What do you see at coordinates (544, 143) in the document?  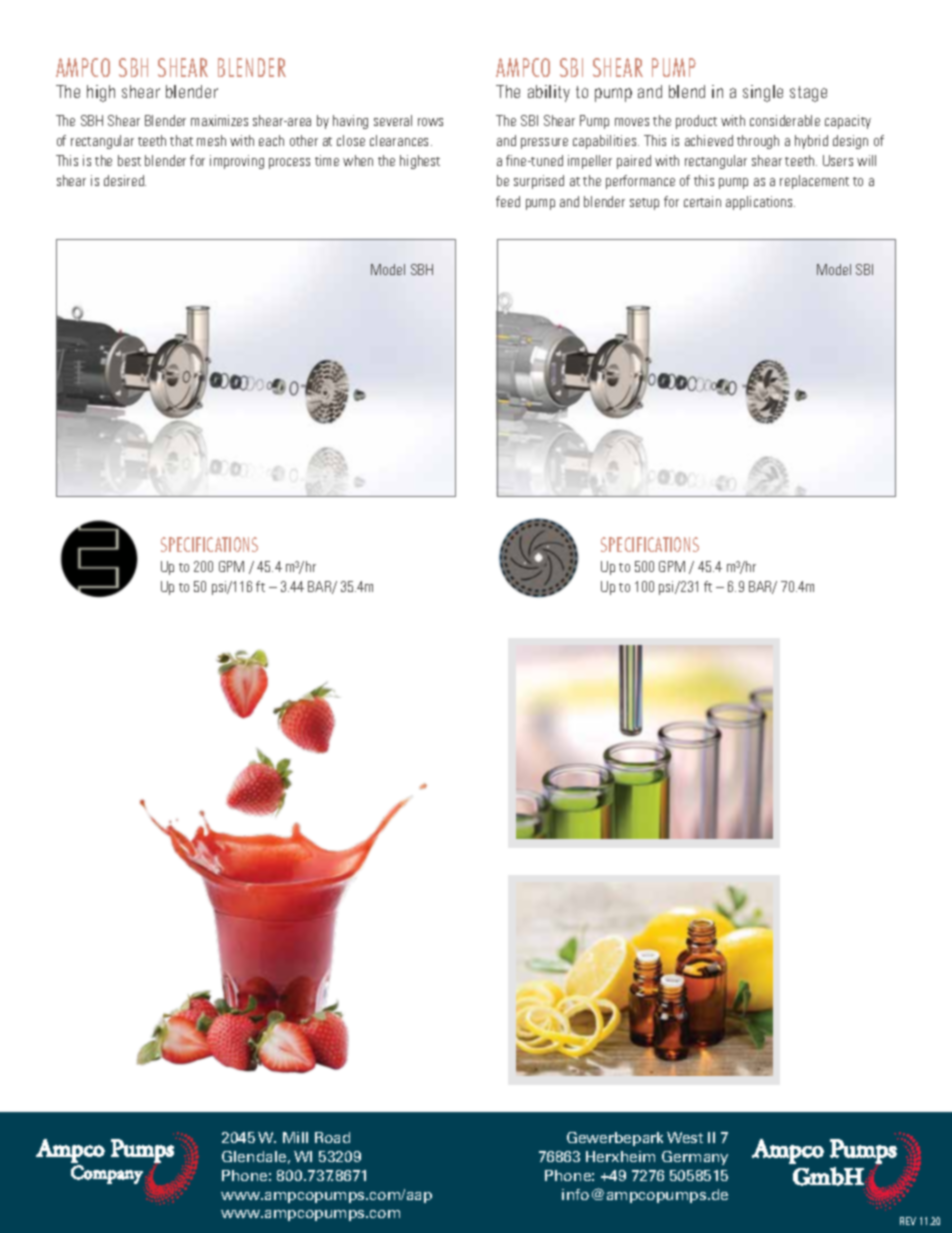 I see `pressure` at bounding box center [544, 143].
